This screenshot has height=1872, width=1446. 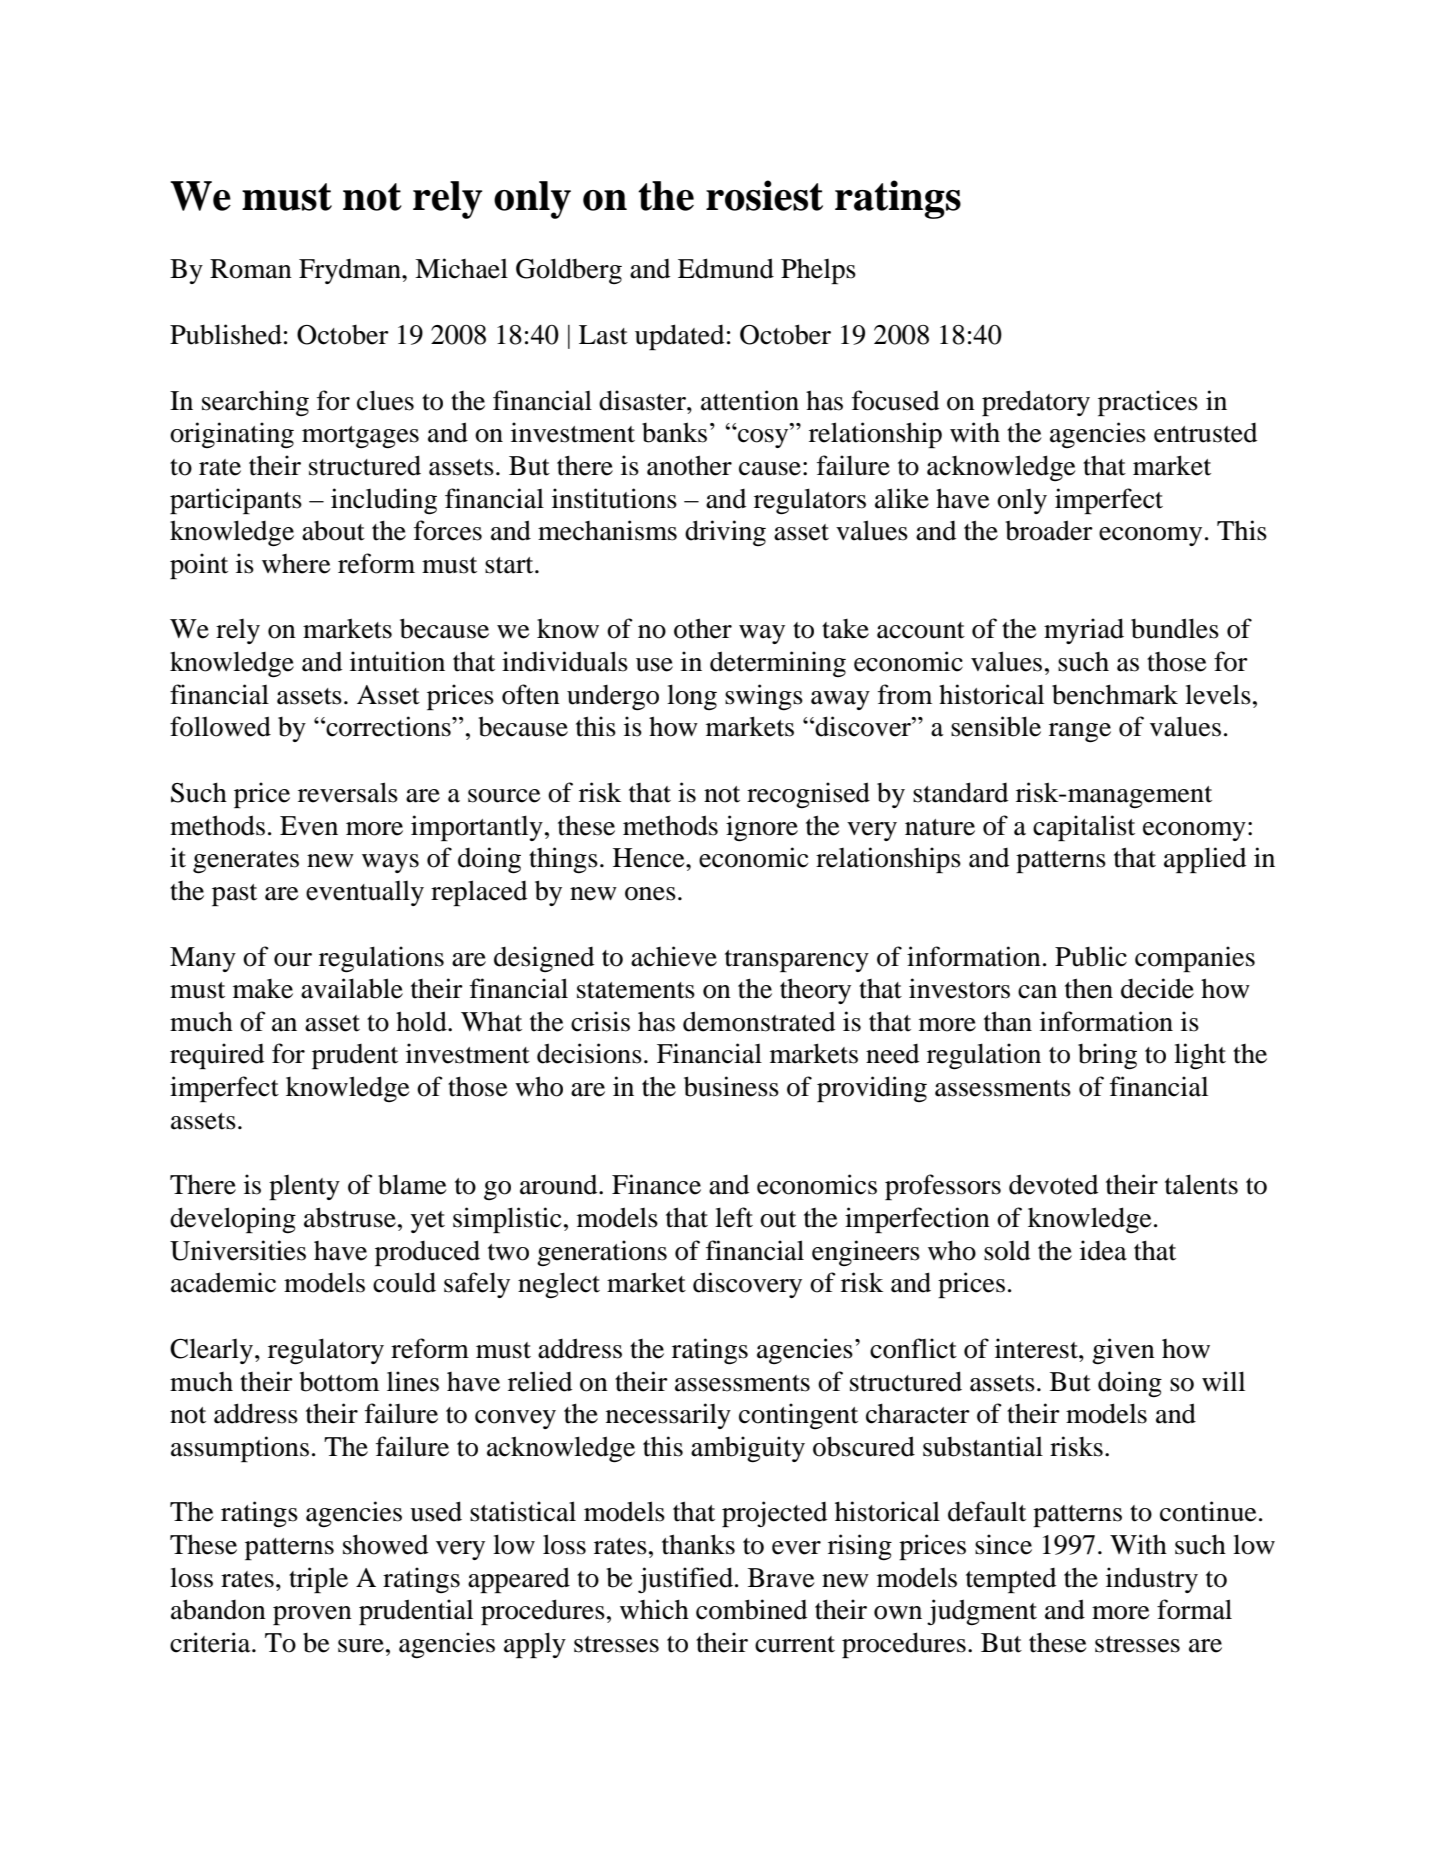 What do you see at coordinates (1091, 956) in the screenshot?
I see `Public` at bounding box center [1091, 956].
